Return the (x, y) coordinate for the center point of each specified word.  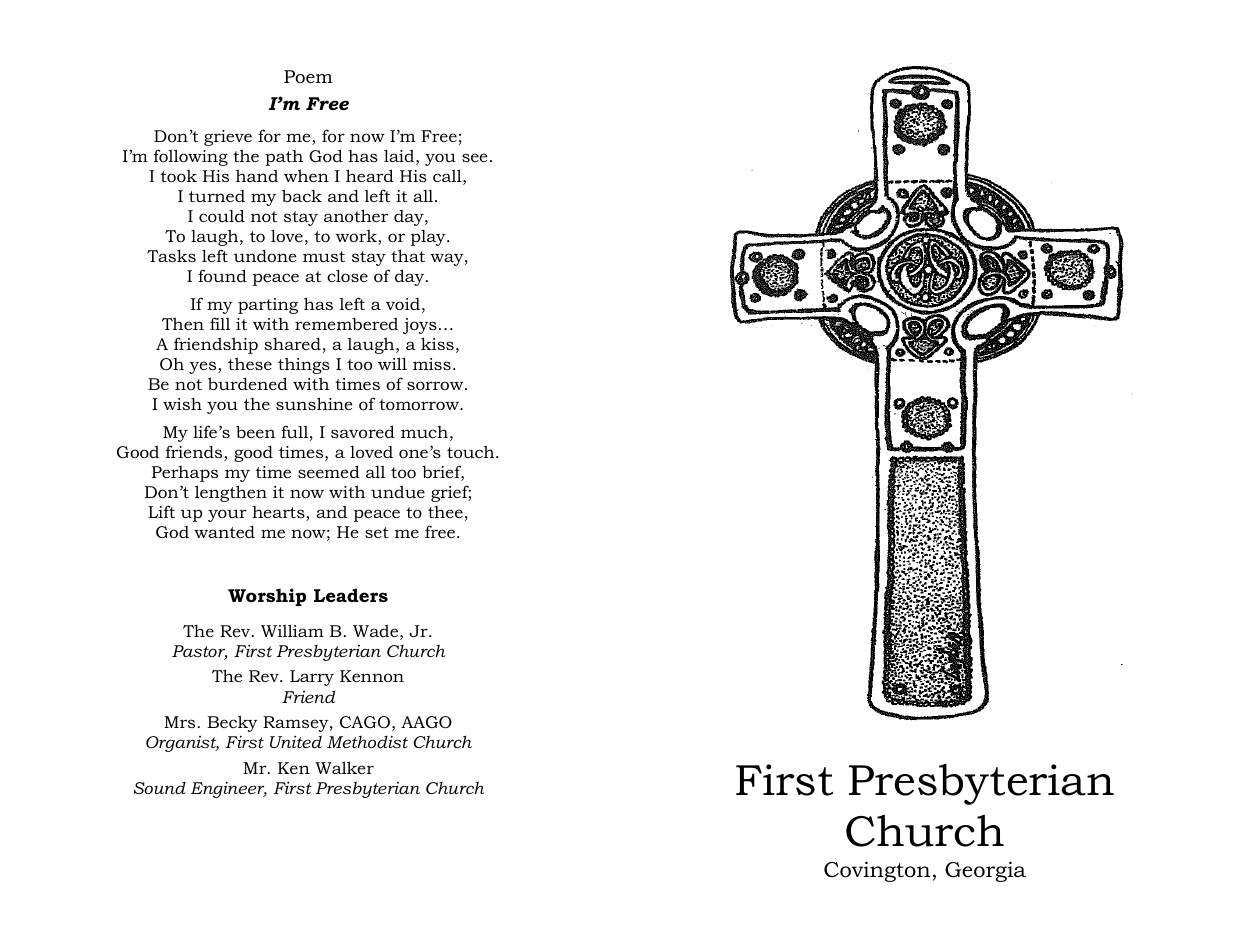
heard (370, 175)
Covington (878, 871)
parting (268, 306)
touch (472, 451)
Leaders (351, 595)
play (429, 238)
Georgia (985, 871)
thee (445, 512)
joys (420, 326)
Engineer (229, 790)
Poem (308, 76)
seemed (329, 471)
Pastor (199, 652)
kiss (437, 343)
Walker (344, 767)
